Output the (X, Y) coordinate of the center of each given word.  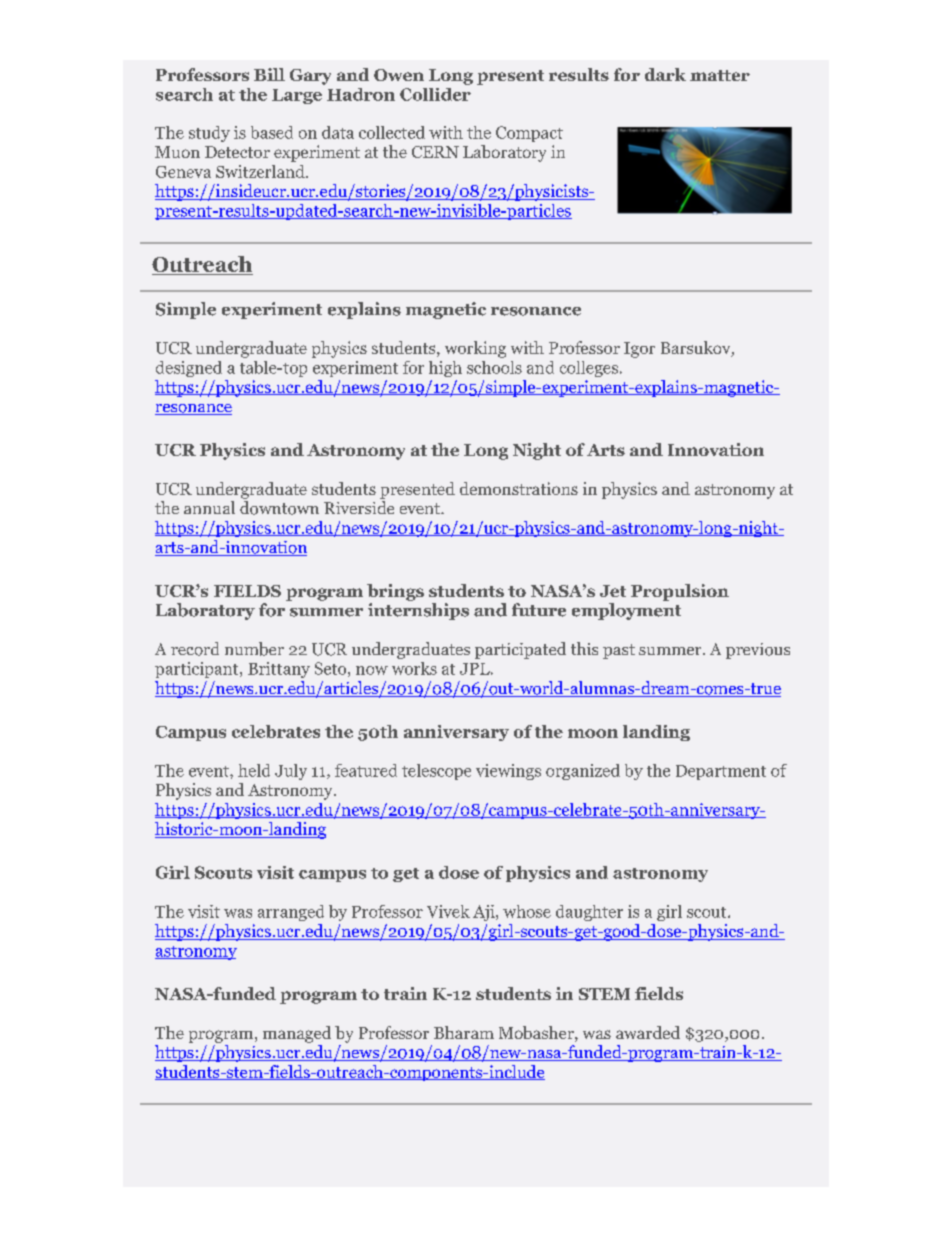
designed (189, 369)
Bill (269, 74)
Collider (435, 94)
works (414, 668)
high (445, 369)
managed (297, 1034)
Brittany (279, 670)
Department (721, 772)
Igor (639, 350)
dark (665, 74)
